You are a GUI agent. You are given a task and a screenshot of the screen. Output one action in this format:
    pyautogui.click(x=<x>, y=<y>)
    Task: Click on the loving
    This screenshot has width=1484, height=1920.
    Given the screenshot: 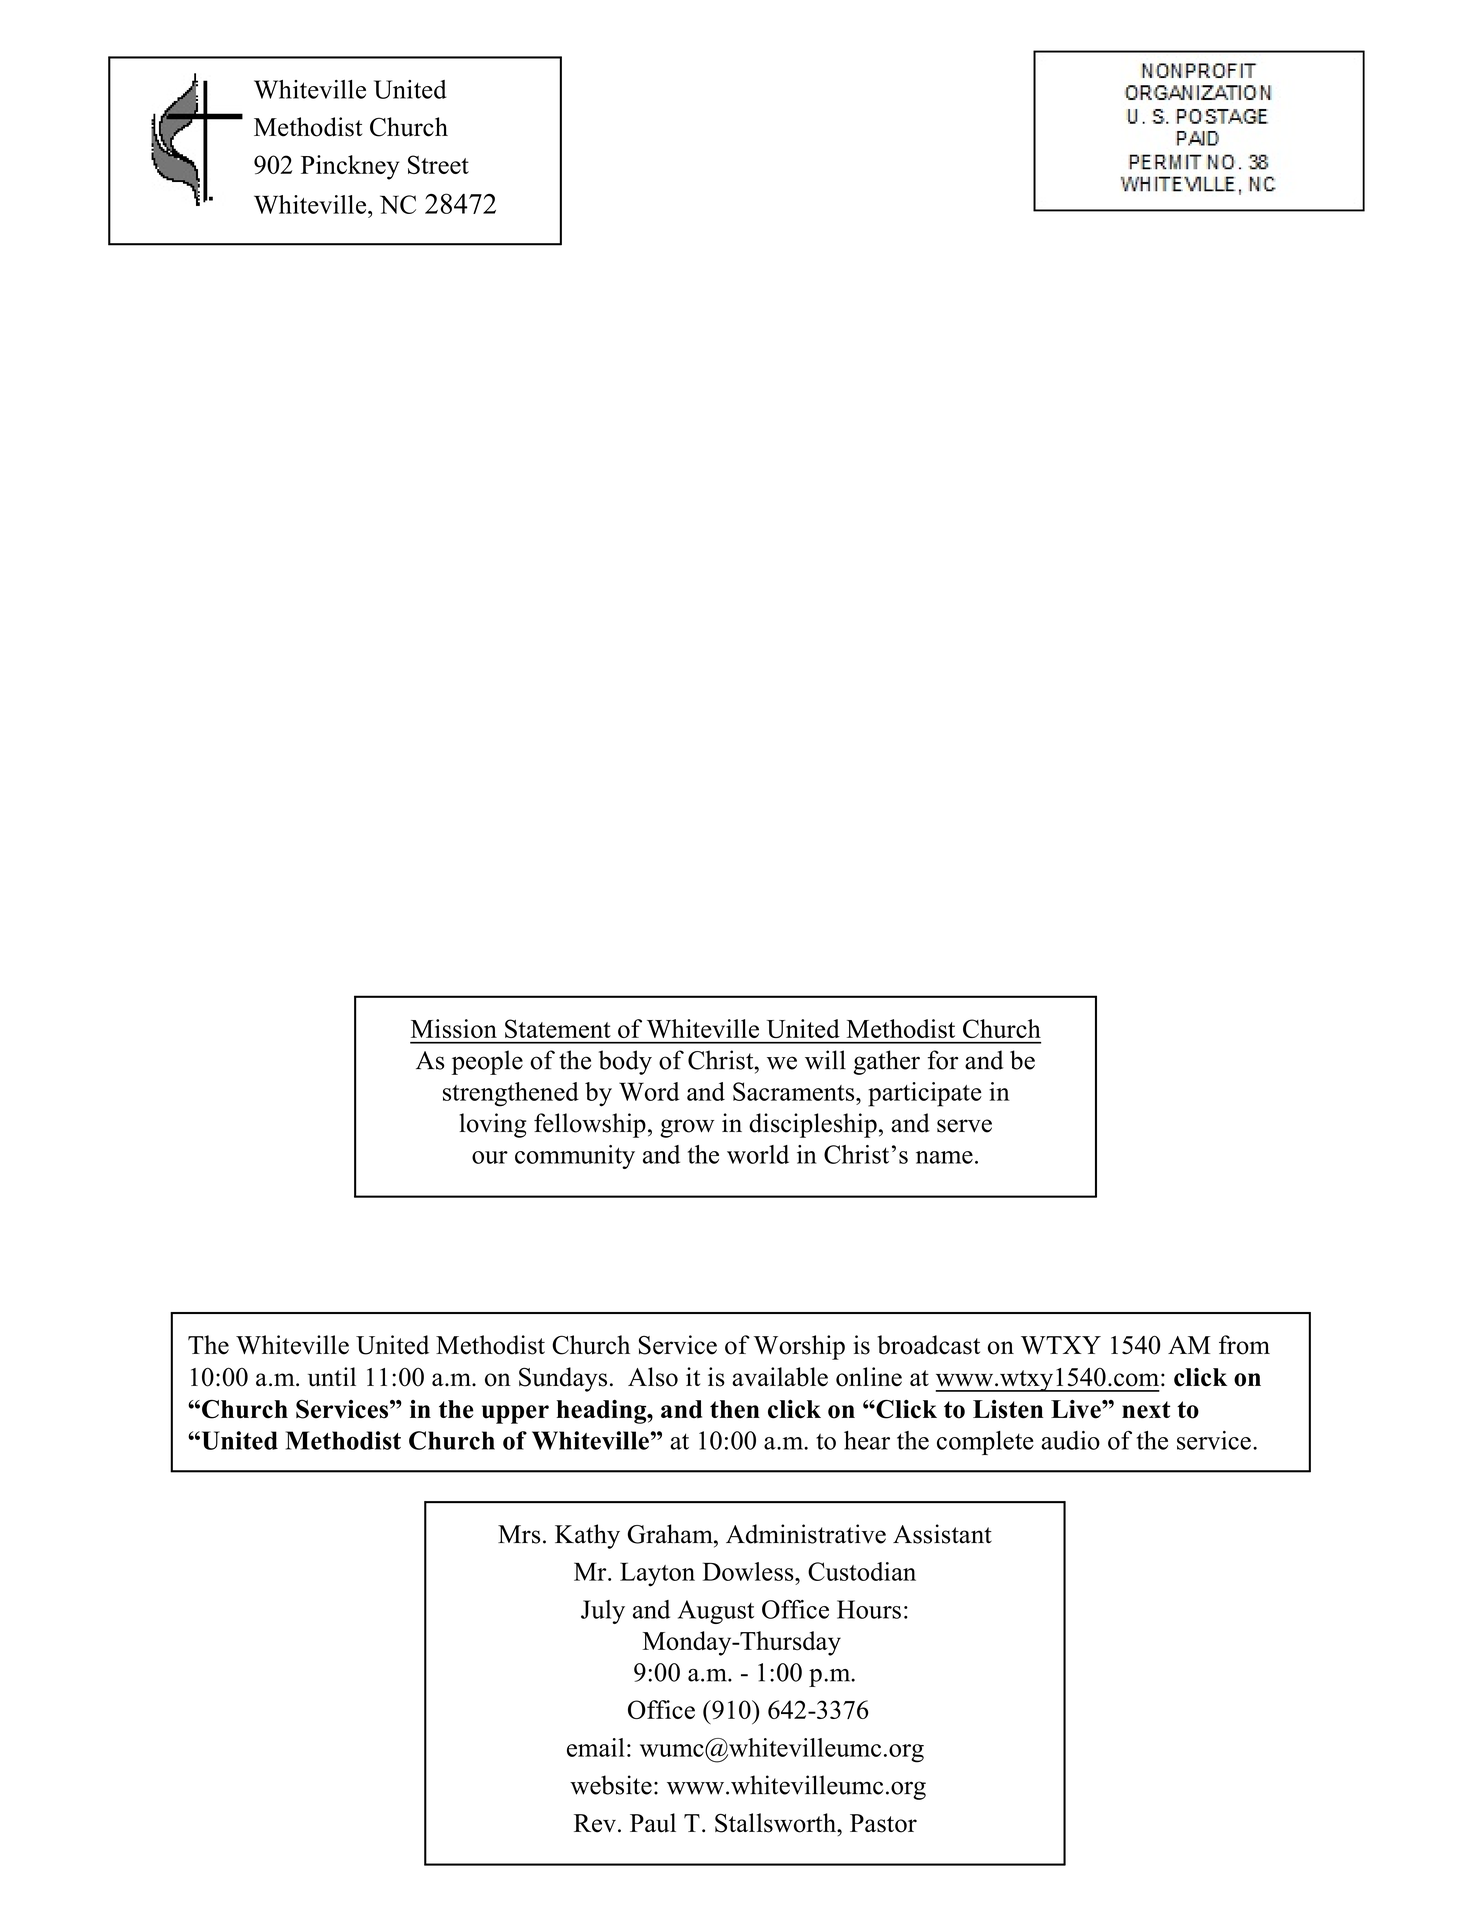 What is the action you would take?
    pyautogui.click(x=493, y=1125)
